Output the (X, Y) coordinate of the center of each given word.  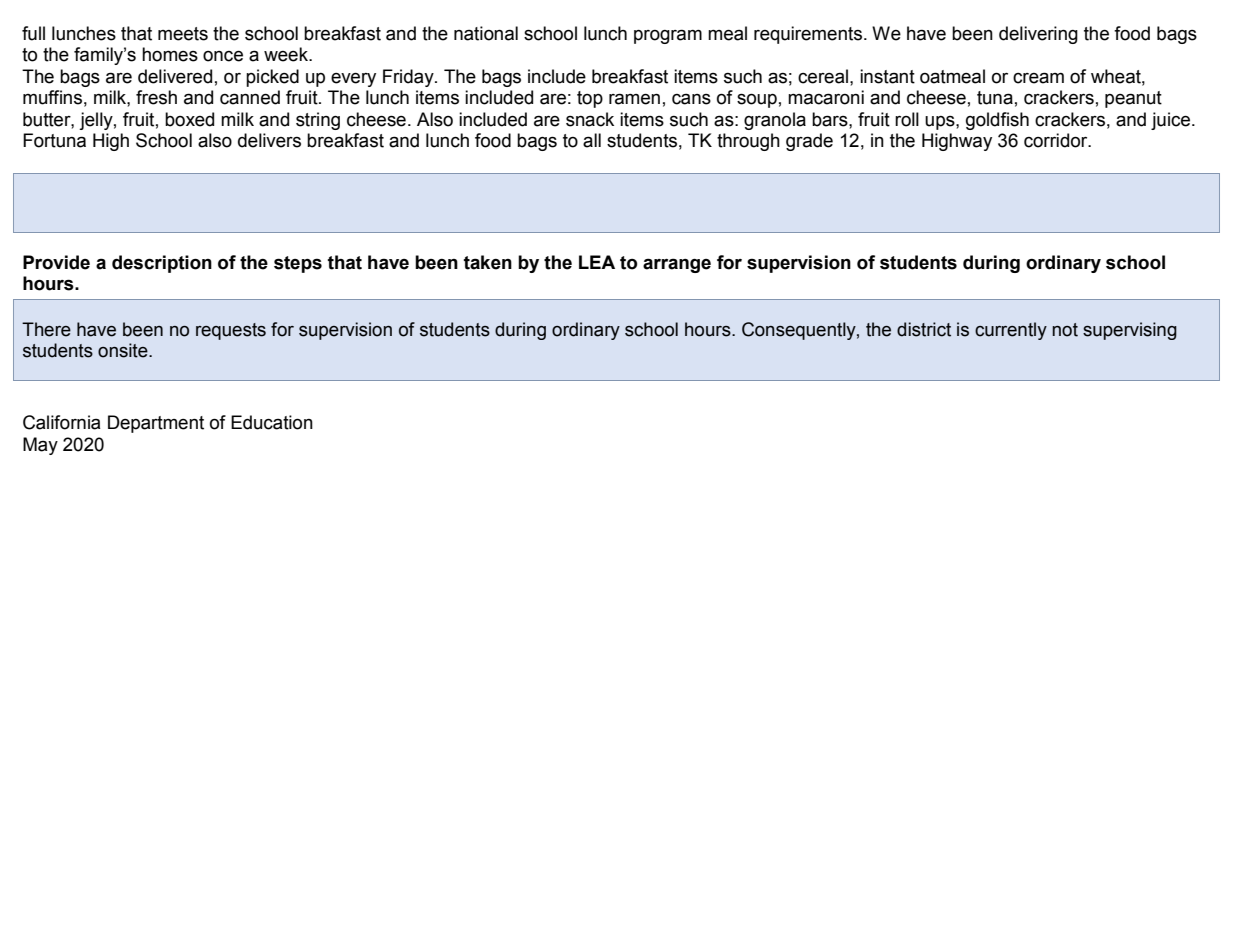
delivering (1038, 35)
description (162, 264)
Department (156, 424)
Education (272, 422)
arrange (677, 265)
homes (170, 54)
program (668, 36)
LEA (597, 262)
